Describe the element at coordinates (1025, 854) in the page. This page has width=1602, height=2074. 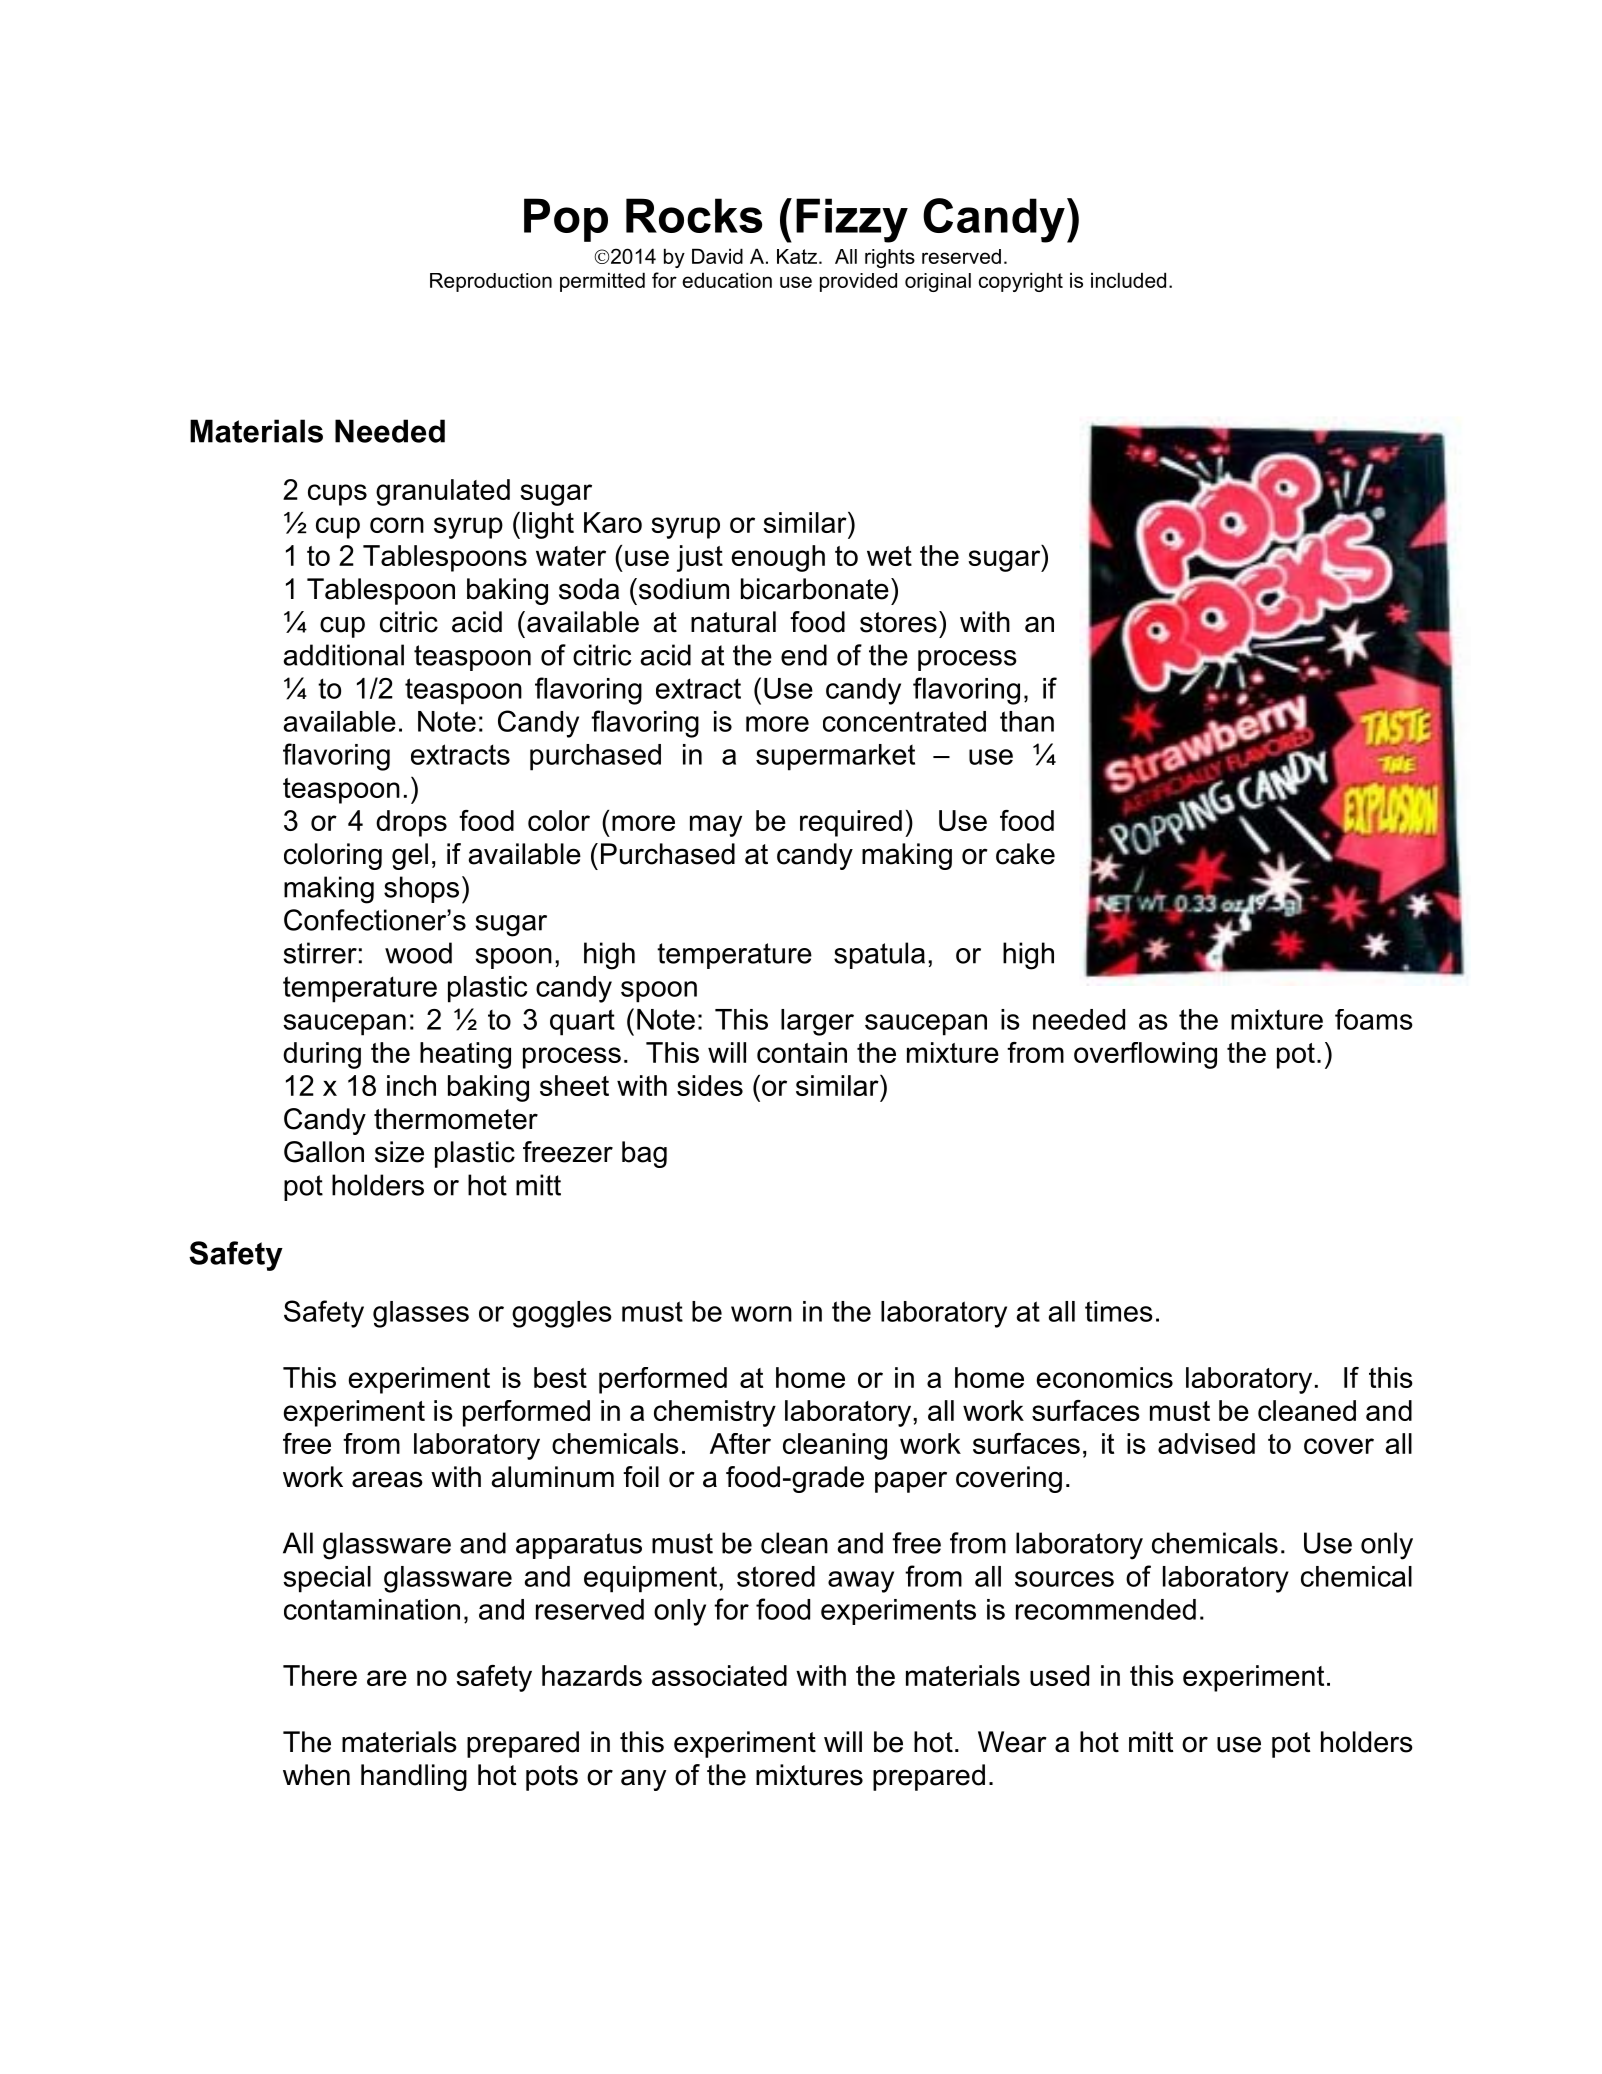
I see `cake` at that location.
